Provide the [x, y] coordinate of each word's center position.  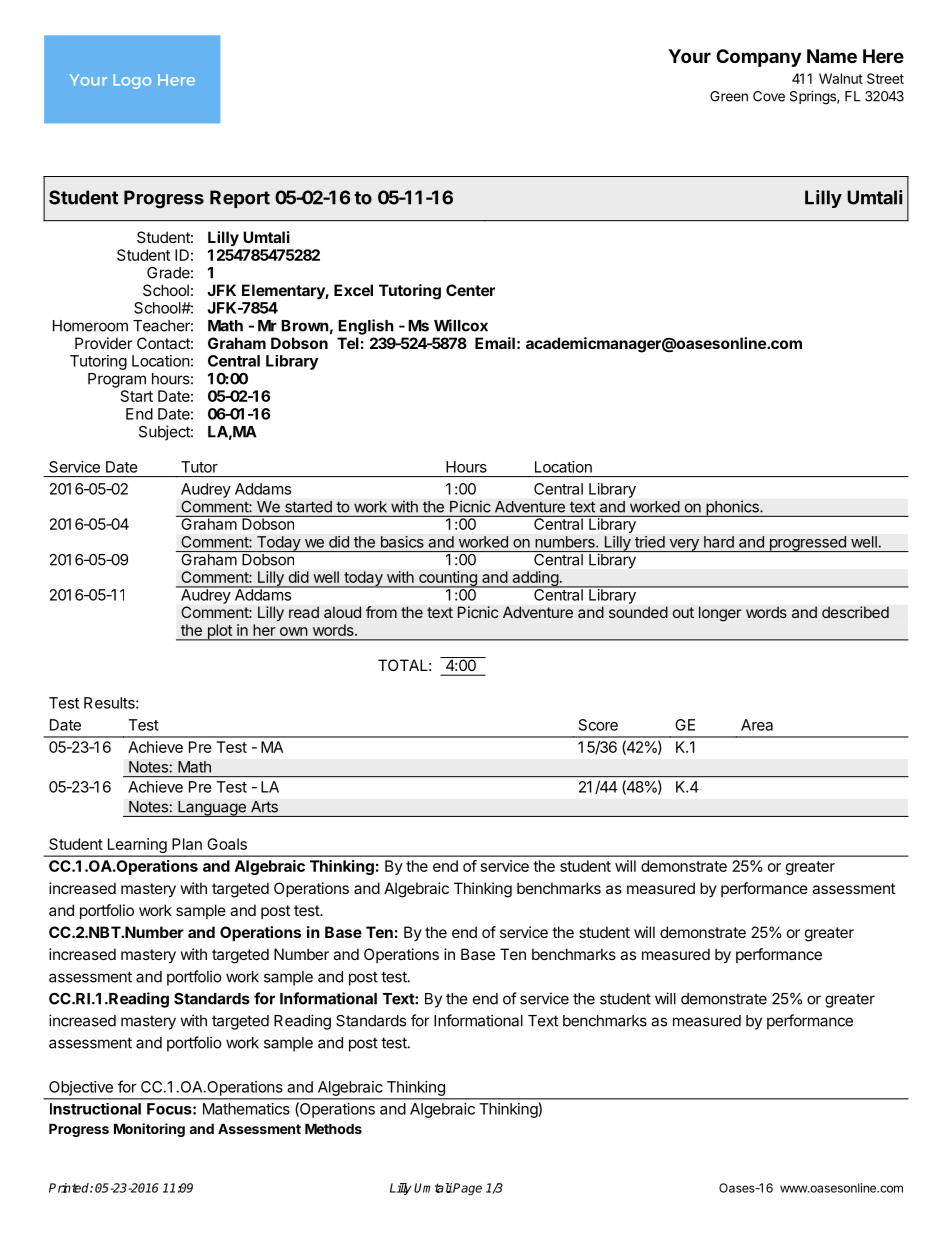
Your [689, 56]
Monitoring [149, 1130]
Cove [769, 96]
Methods [333, 1128]
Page [467, 1189]
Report [240, 199]
